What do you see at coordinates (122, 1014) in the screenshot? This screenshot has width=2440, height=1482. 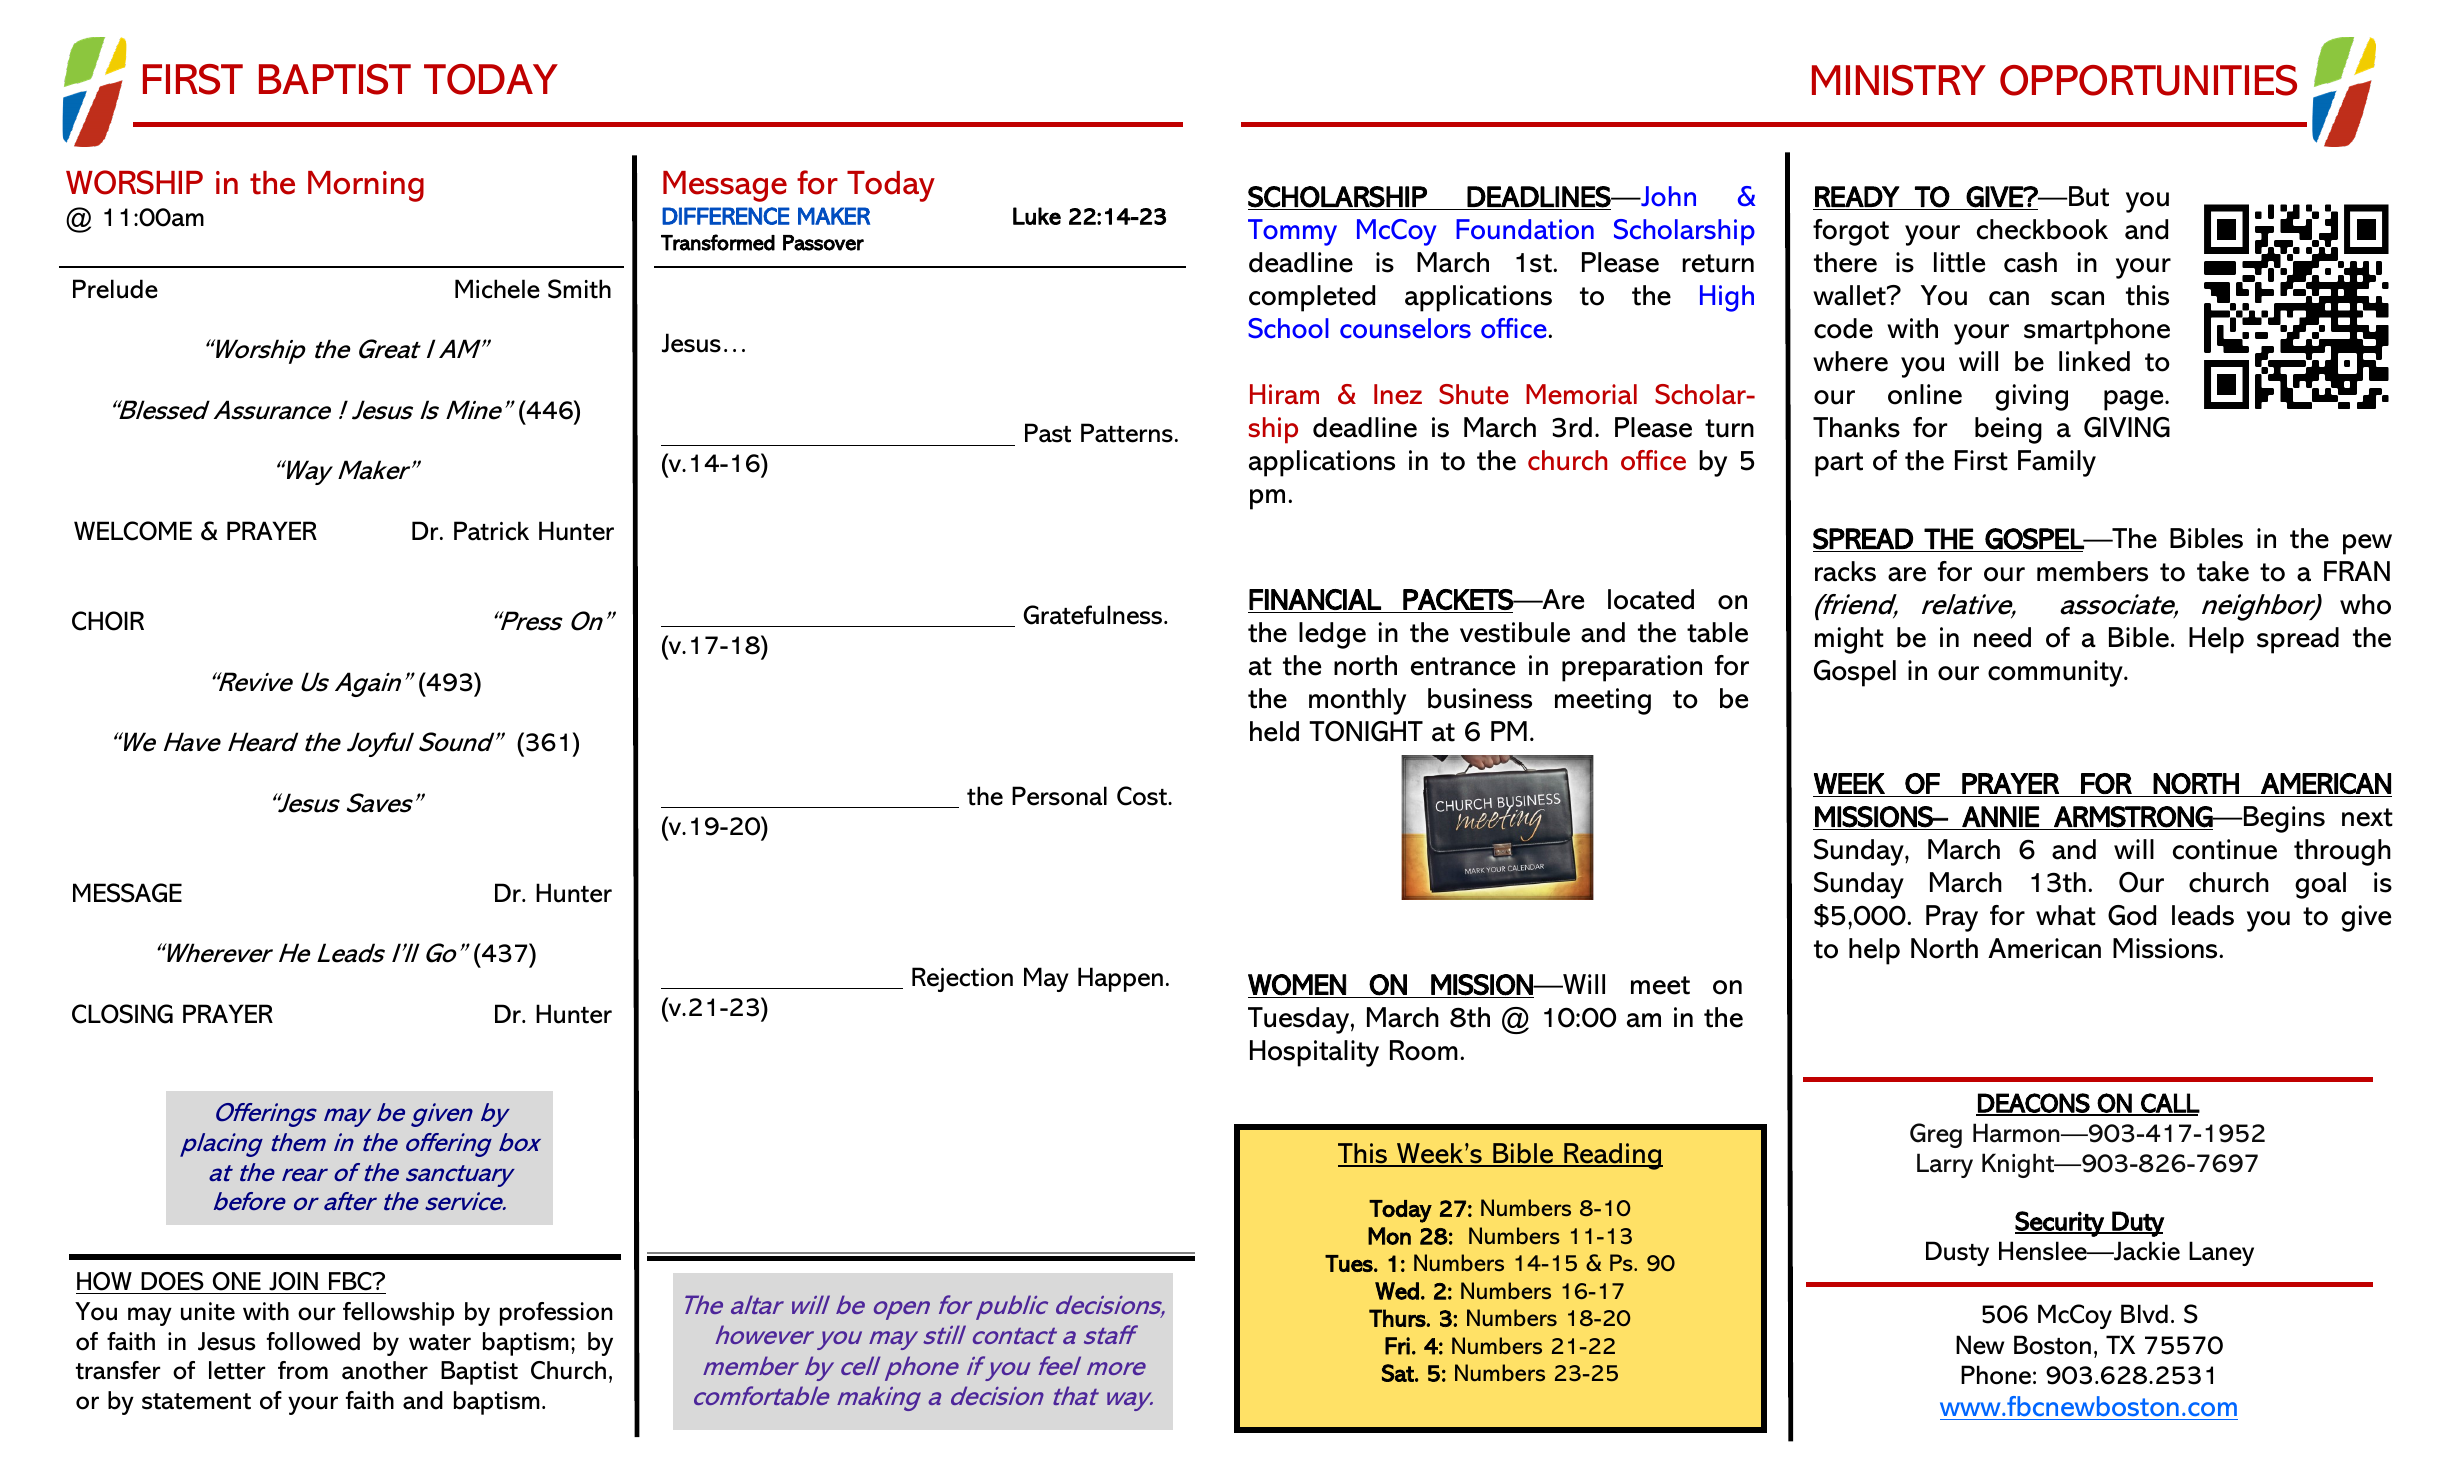 I see `CLOSING` at bounding box center [122, 1014].
